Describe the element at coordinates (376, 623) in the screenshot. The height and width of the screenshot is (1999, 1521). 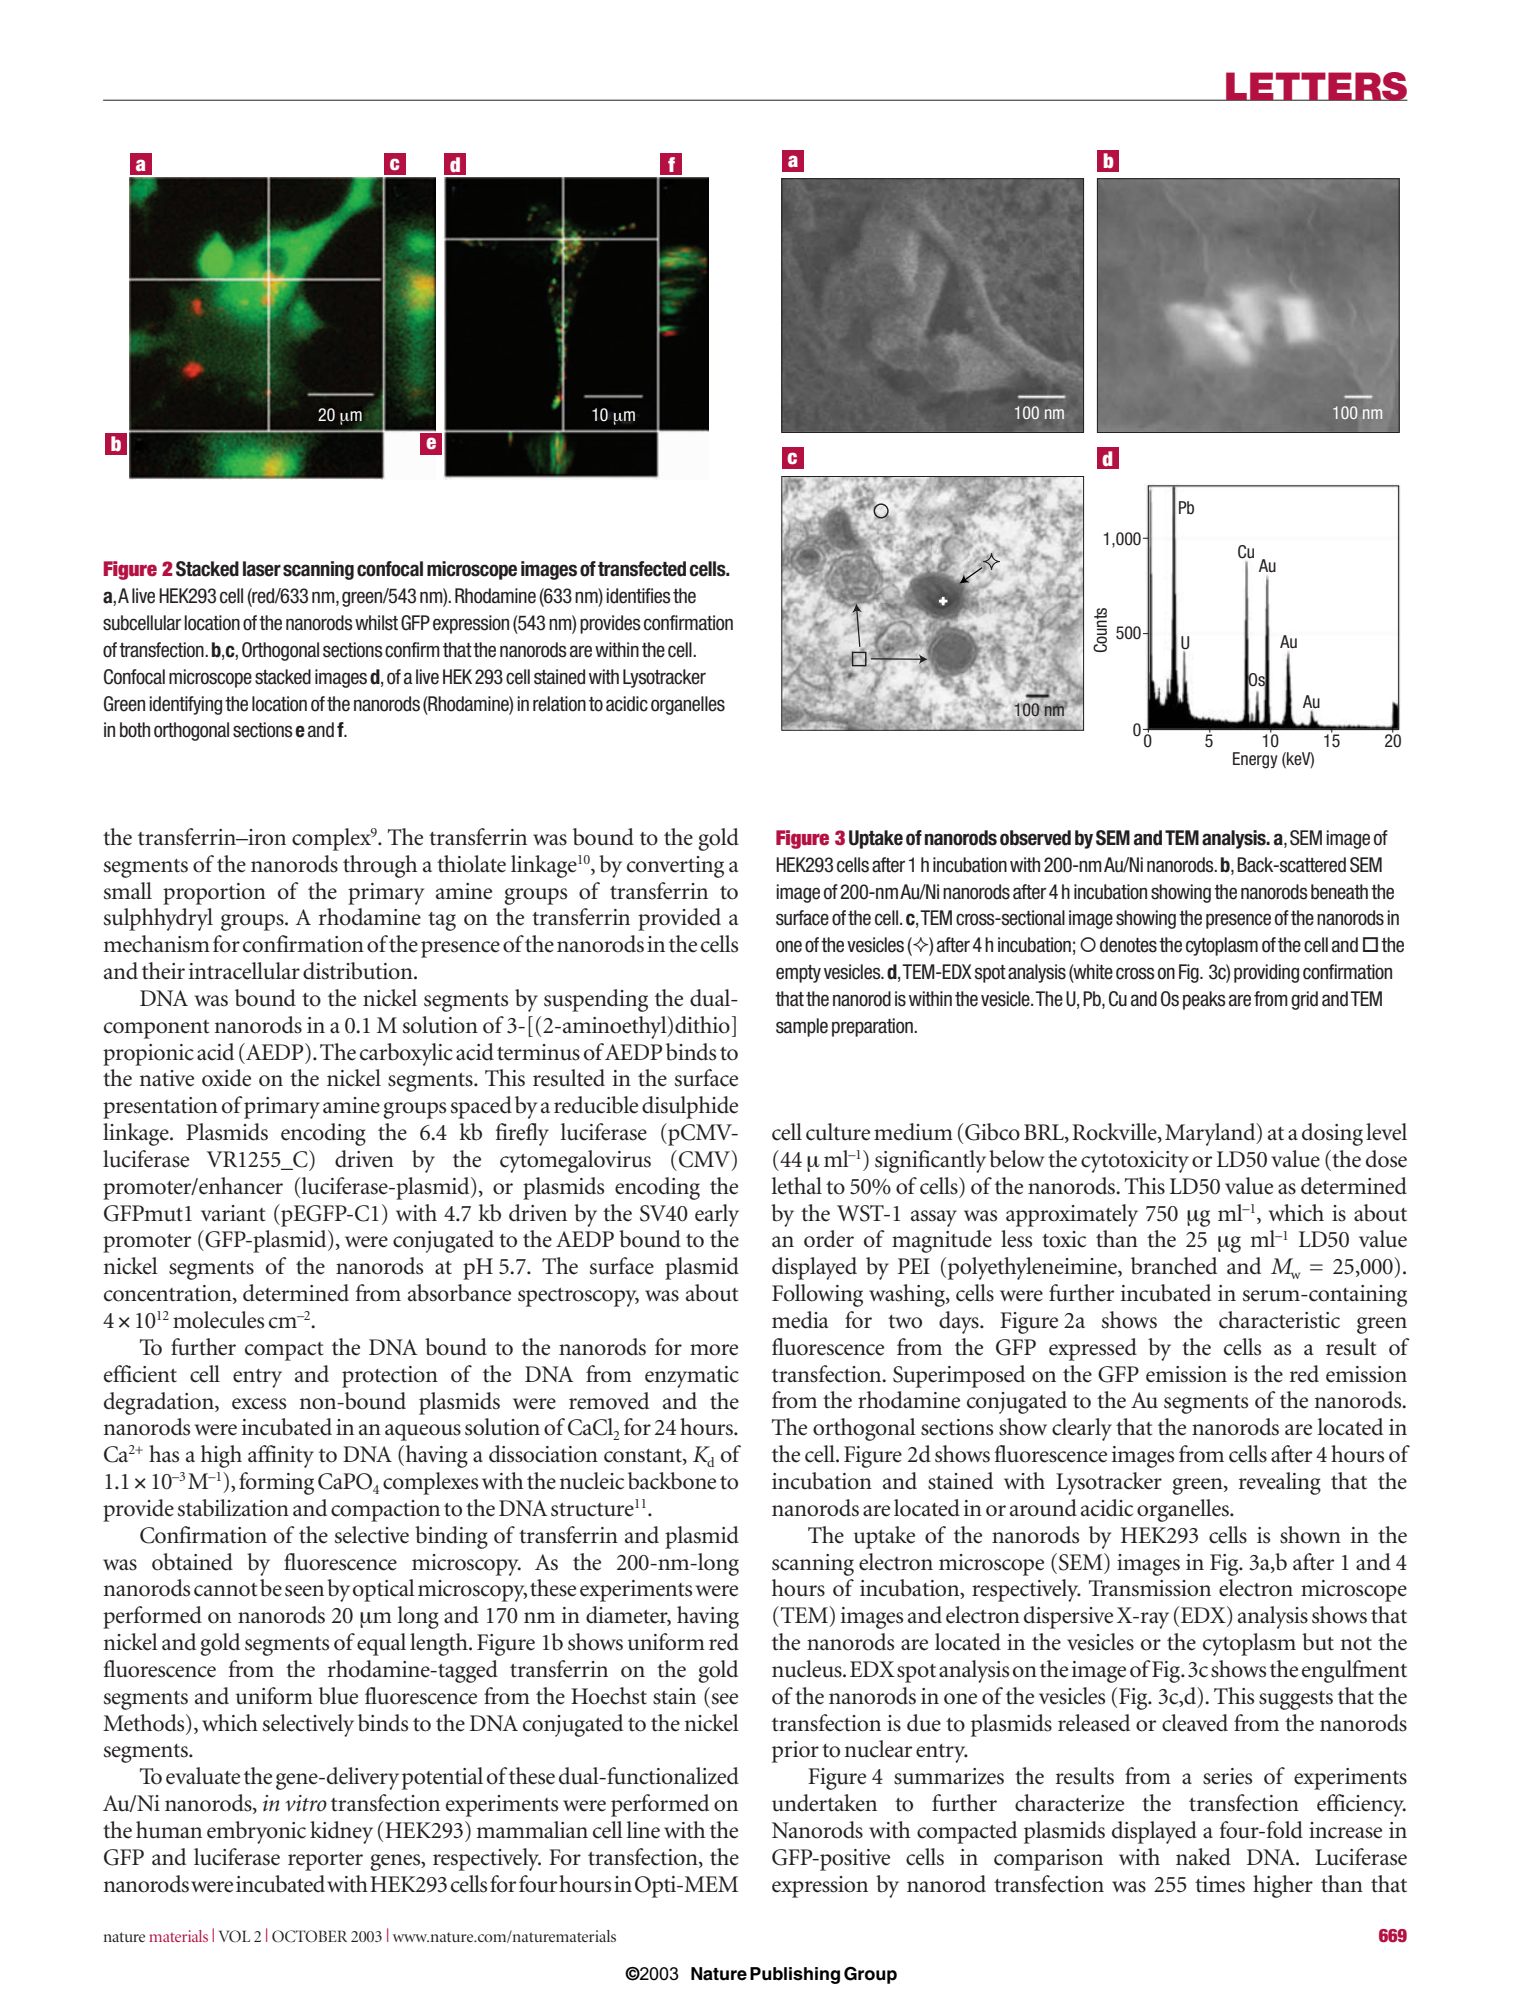
I see `whilst` at that location.
